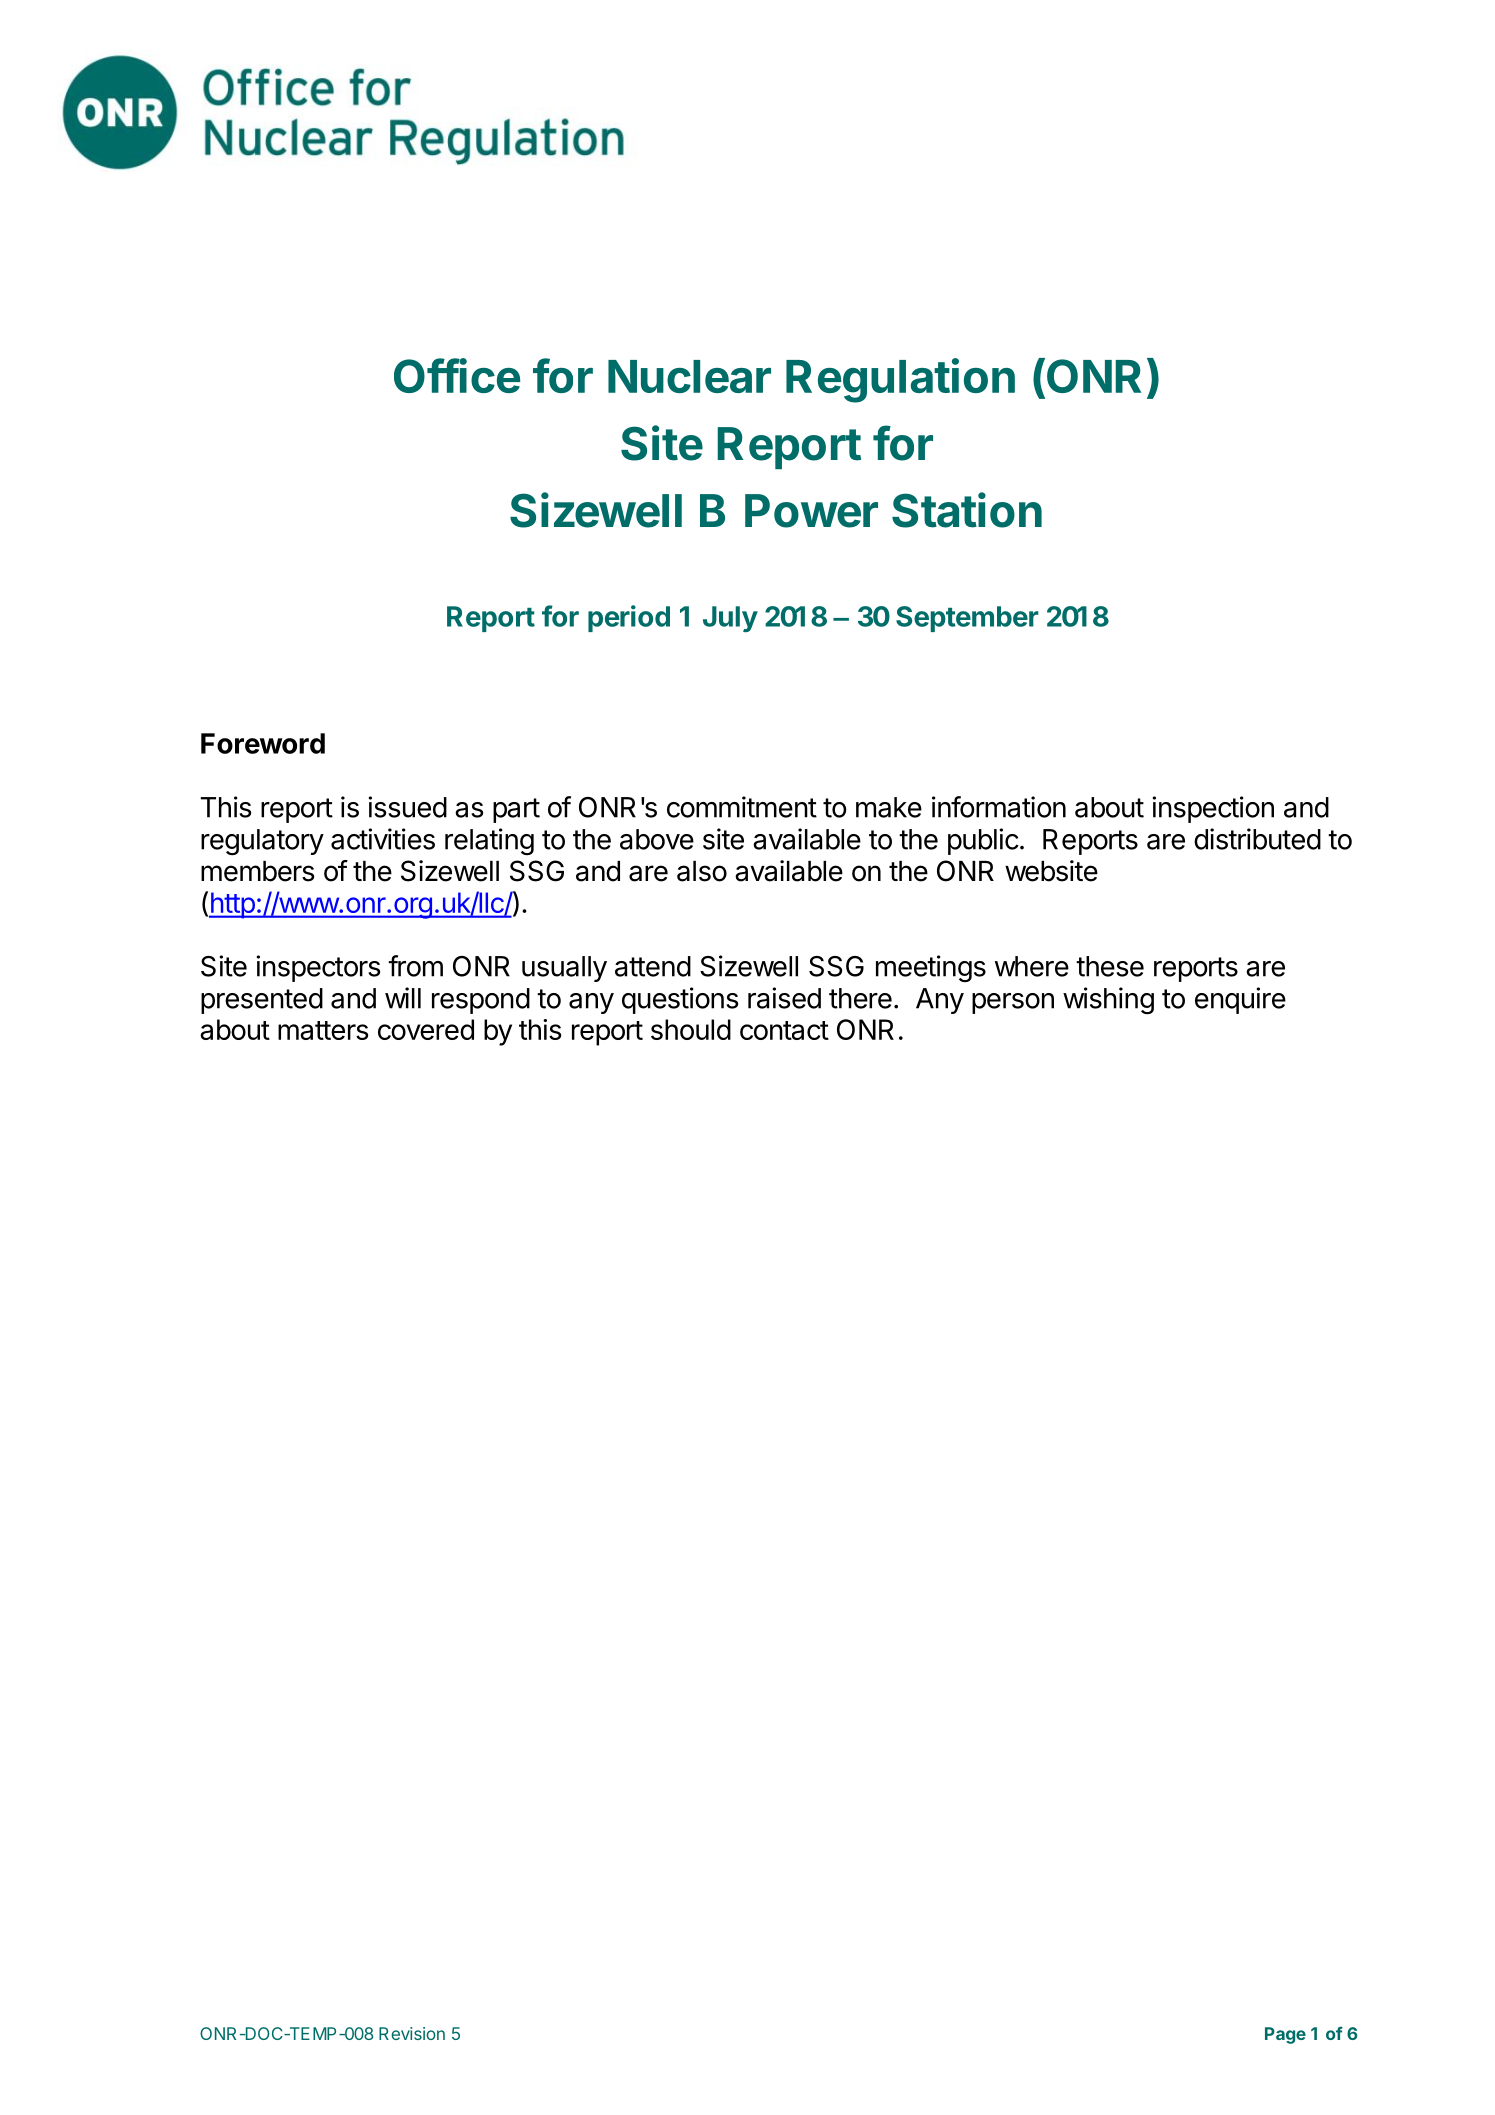 Image resolution: width=1495 pixels, height=2115 pixels. I want to click on issued, so click(407, 807).
